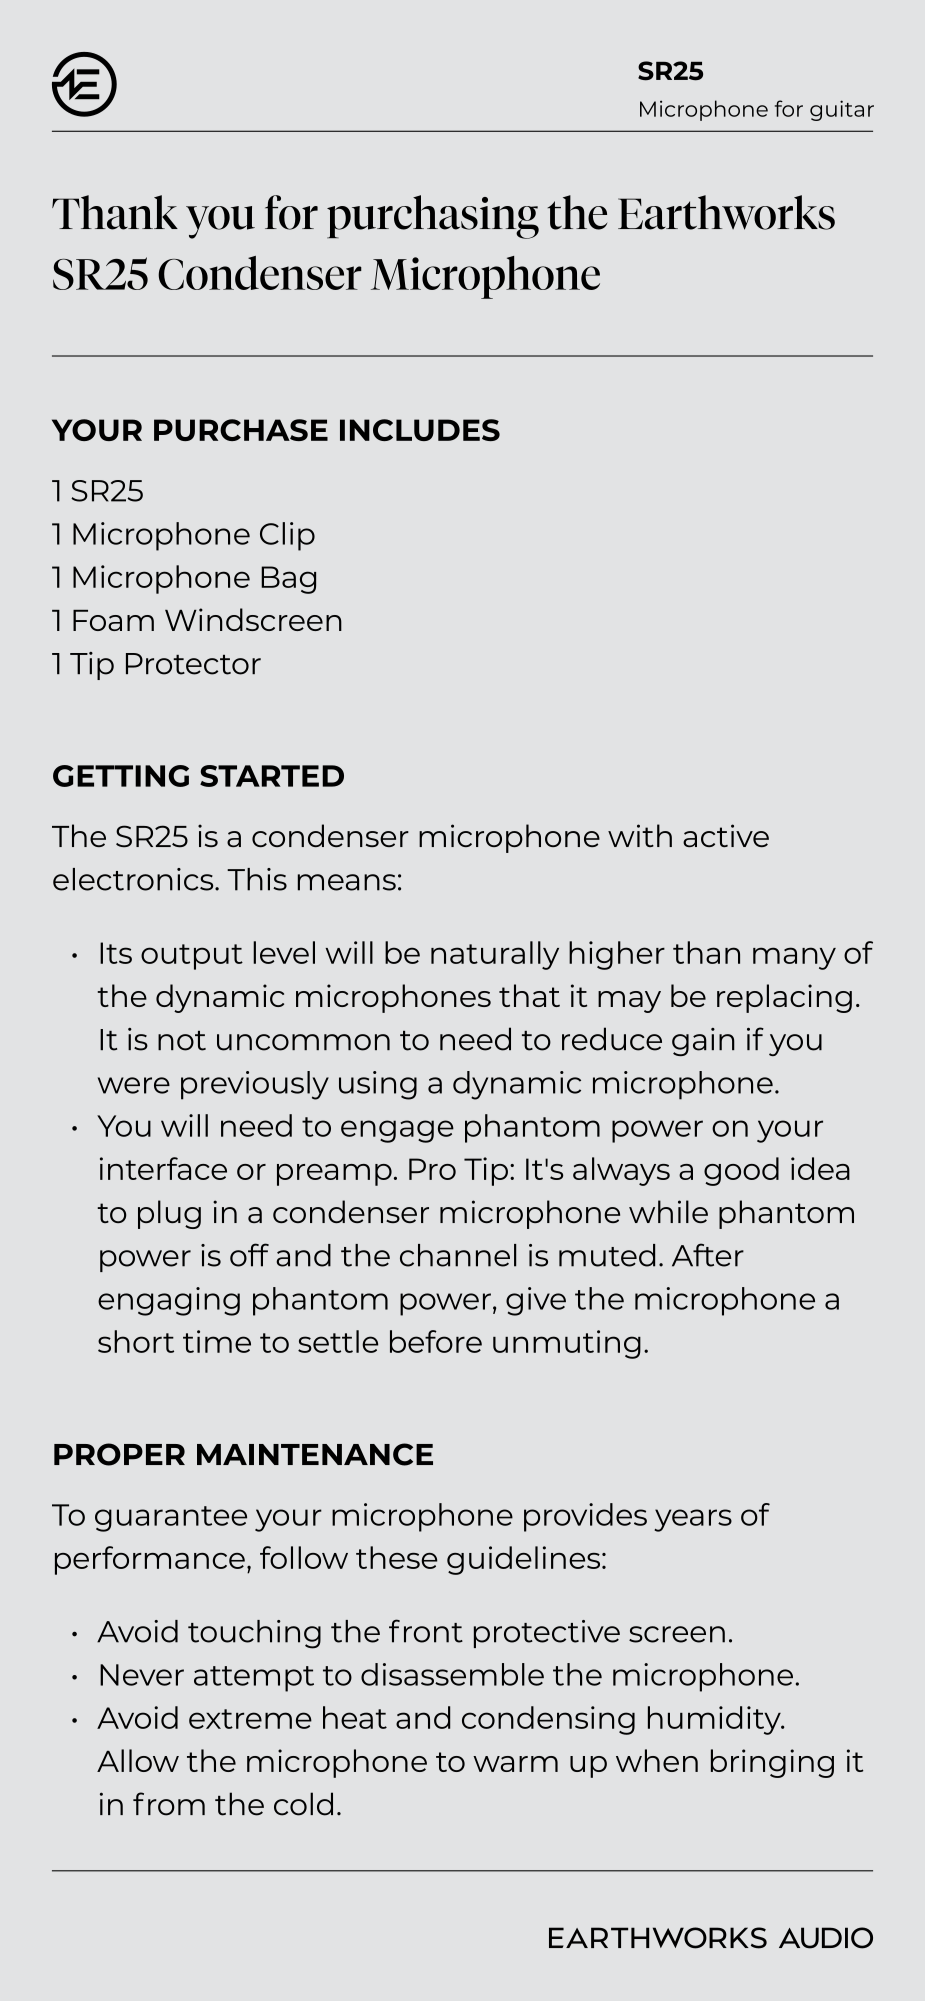  What do you see at coordinates (515, 1764) in the image?
I see `warm` at bounding box center [515, 1764].
